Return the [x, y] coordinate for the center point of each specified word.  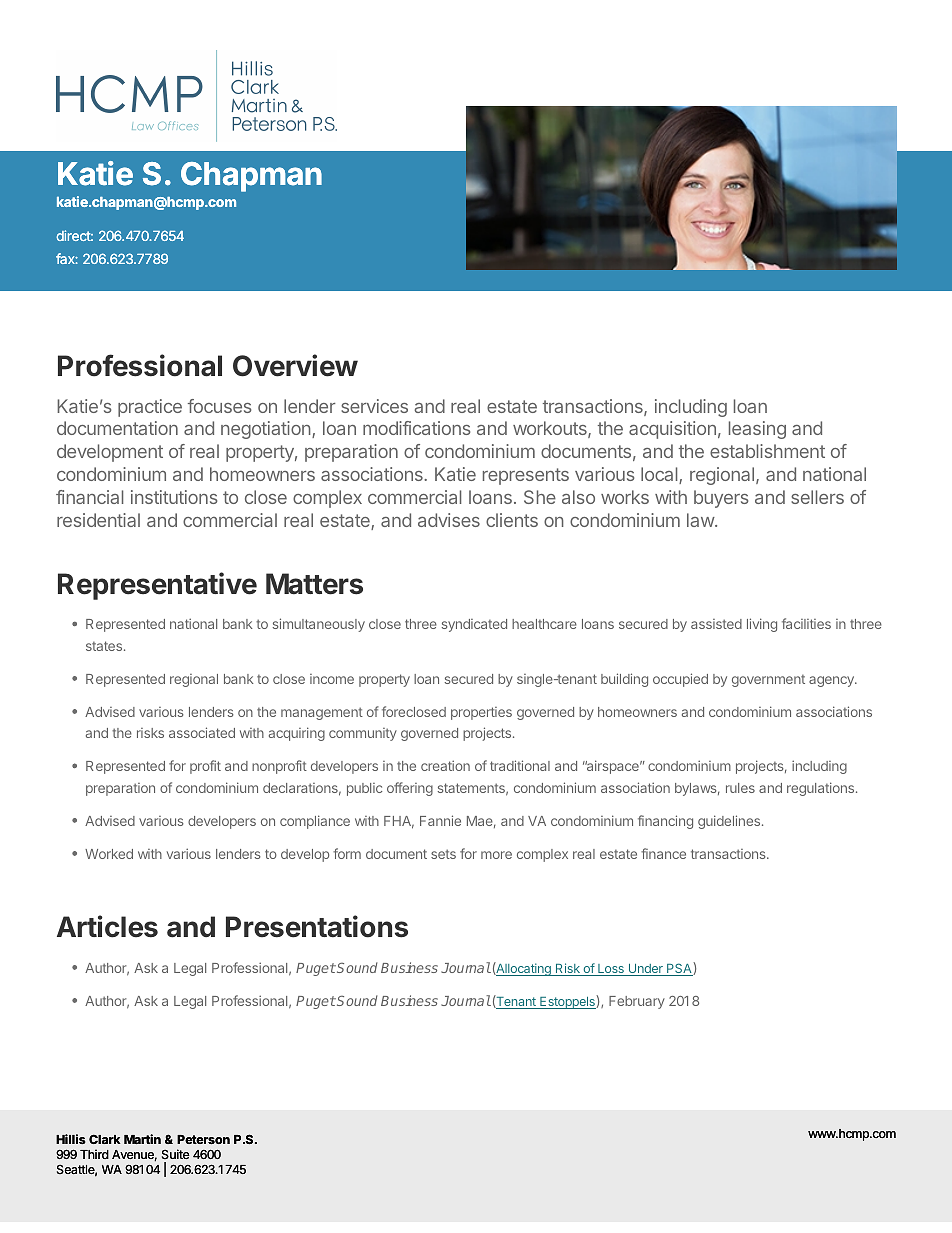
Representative [157, 586]
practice [150, 408]
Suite [176, 1154]
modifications [416, 428]
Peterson [203, 1139]
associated [202, 732]
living [762, 625]
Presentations [317, 926]
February [637, 1002]
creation [445, 765]
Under [645, 970]
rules [740, 788]
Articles [107, 926]
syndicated [474, 625]
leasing [757, 430]
